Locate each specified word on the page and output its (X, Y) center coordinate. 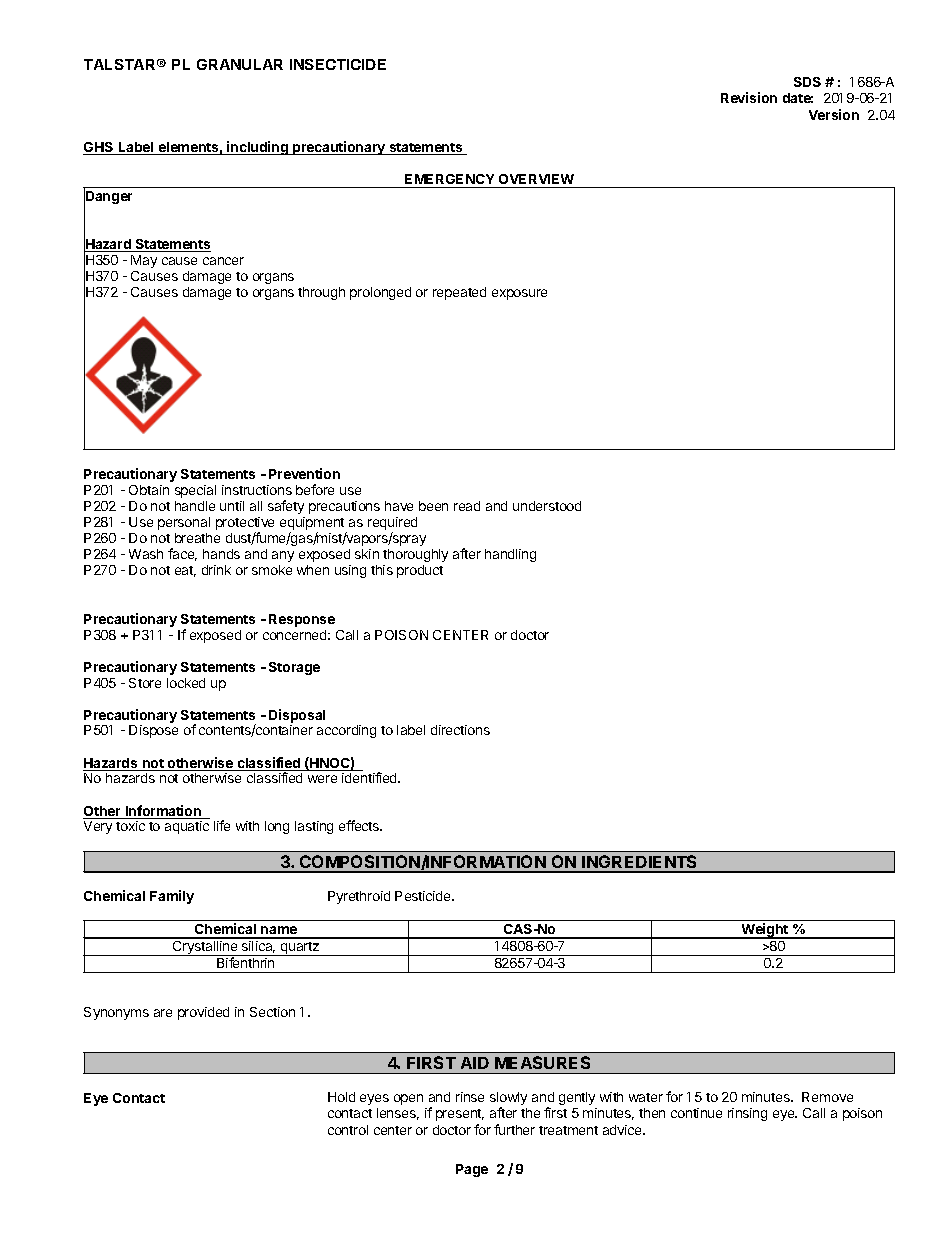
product (420, 571)
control (348, 1130)
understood (547, 506)
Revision (749, 97)
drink (216, 570)
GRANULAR (240, 64)
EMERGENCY (449, 179)
